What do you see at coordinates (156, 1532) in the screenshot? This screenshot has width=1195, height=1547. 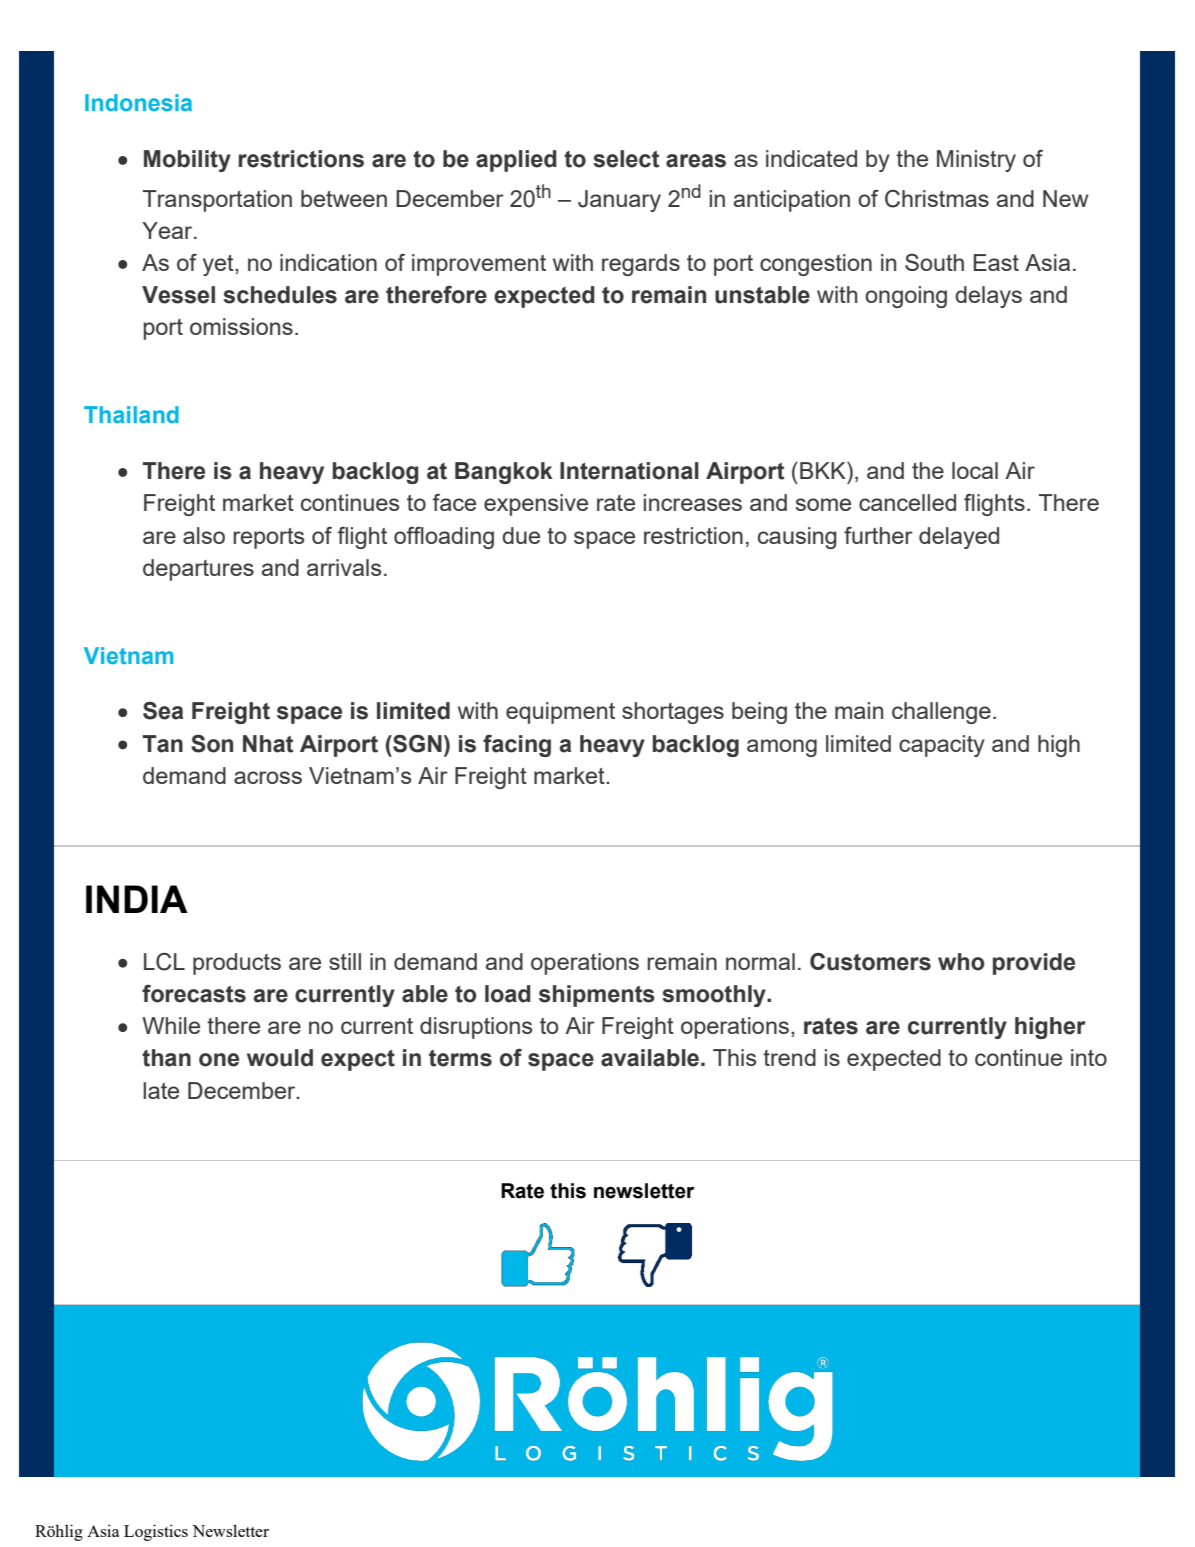 I see `Logistics` at bounding box center [156, 1532].
